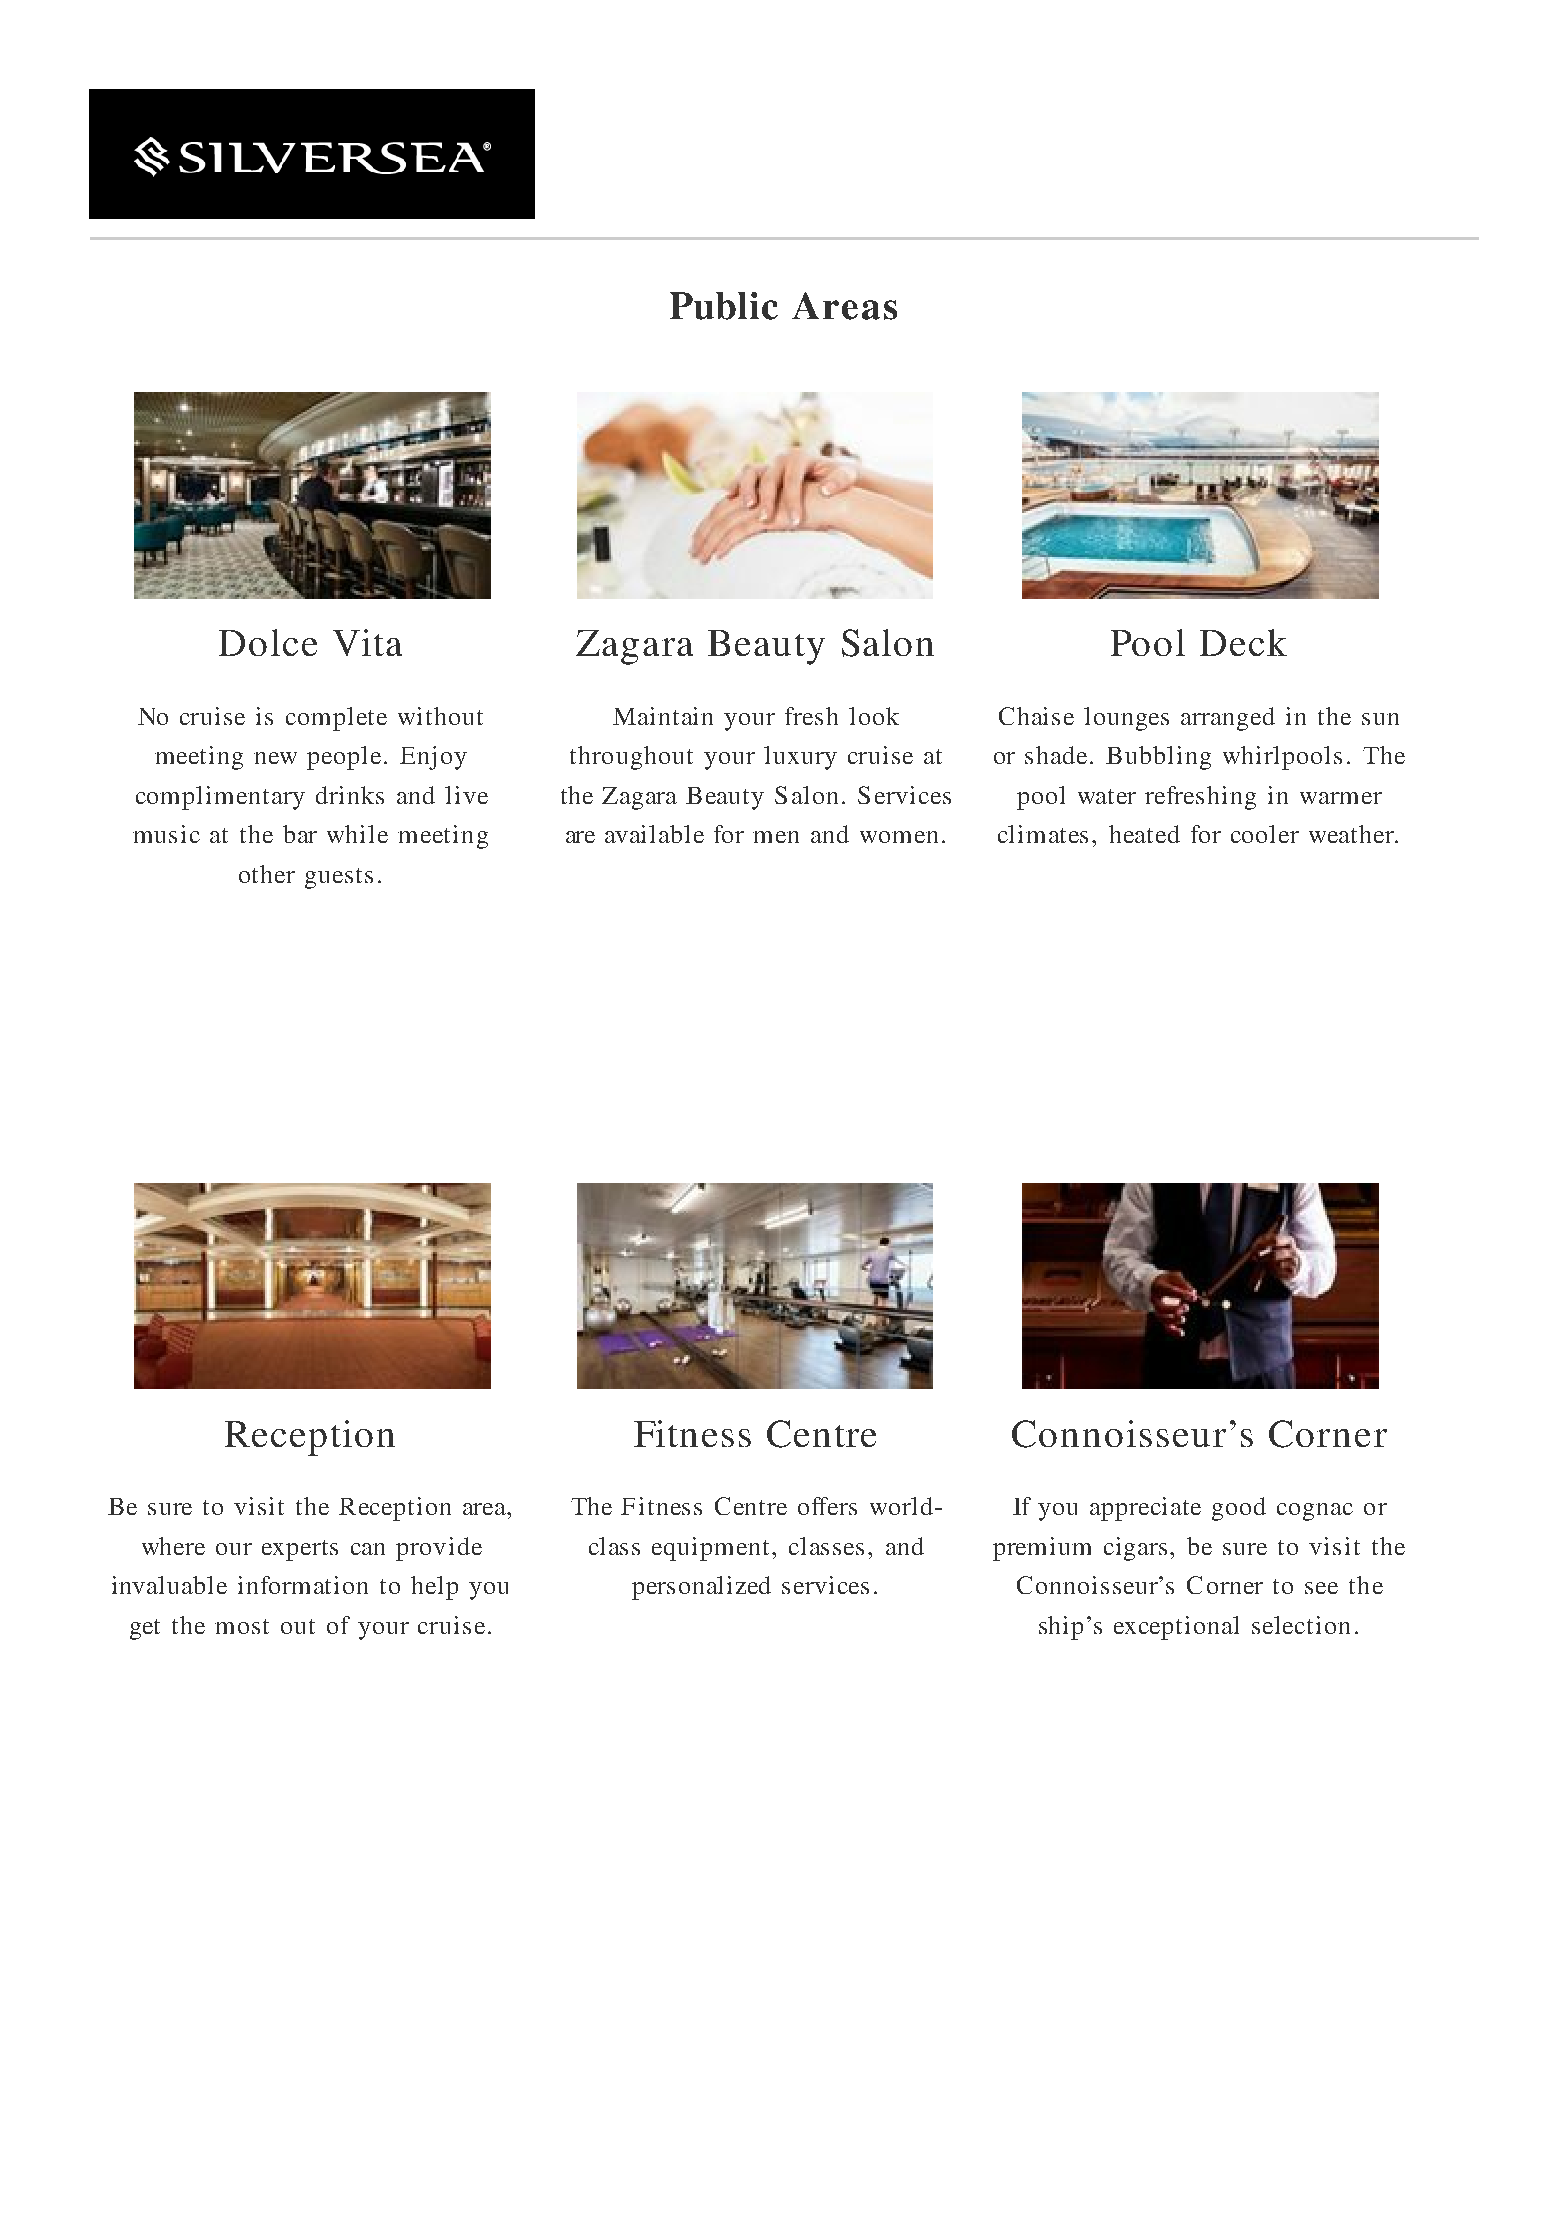 This document has height=2219, width=1568. What do you see at coordinates (367, 642) in the document?
I see `Vita` at bounding box center [367, 642].
